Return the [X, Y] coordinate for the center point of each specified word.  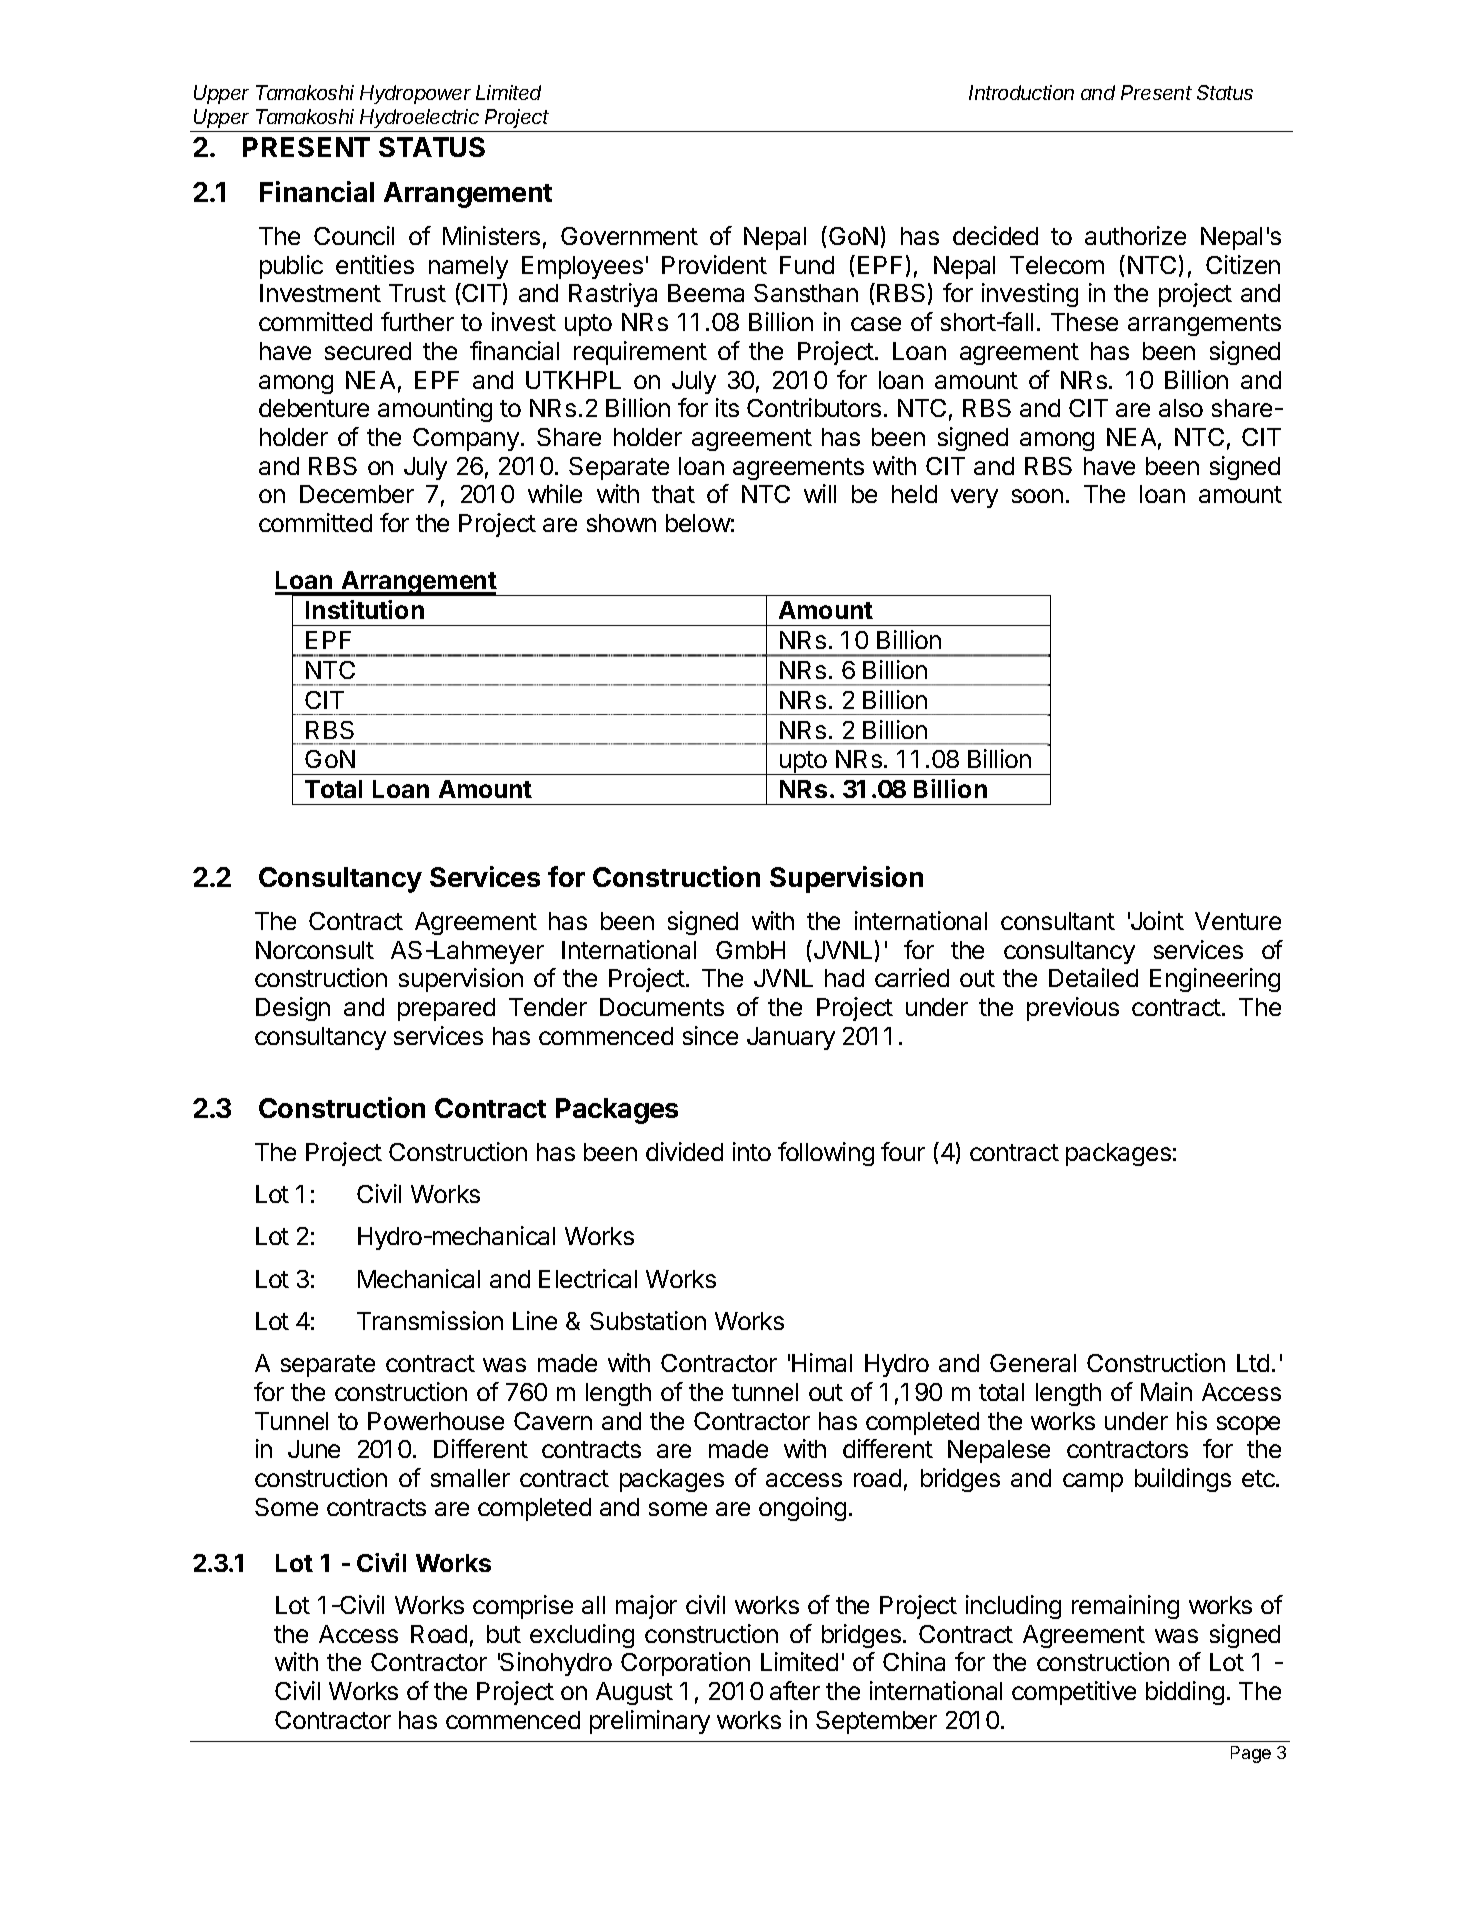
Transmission [430, 1320]
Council [354, 235]
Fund [807, 265]
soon [1037, 496]
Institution [365, 609]
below [698, 523]
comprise [523, 1607]
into [752, 1151]
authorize [1135, 235]
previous [1073, 1009]
